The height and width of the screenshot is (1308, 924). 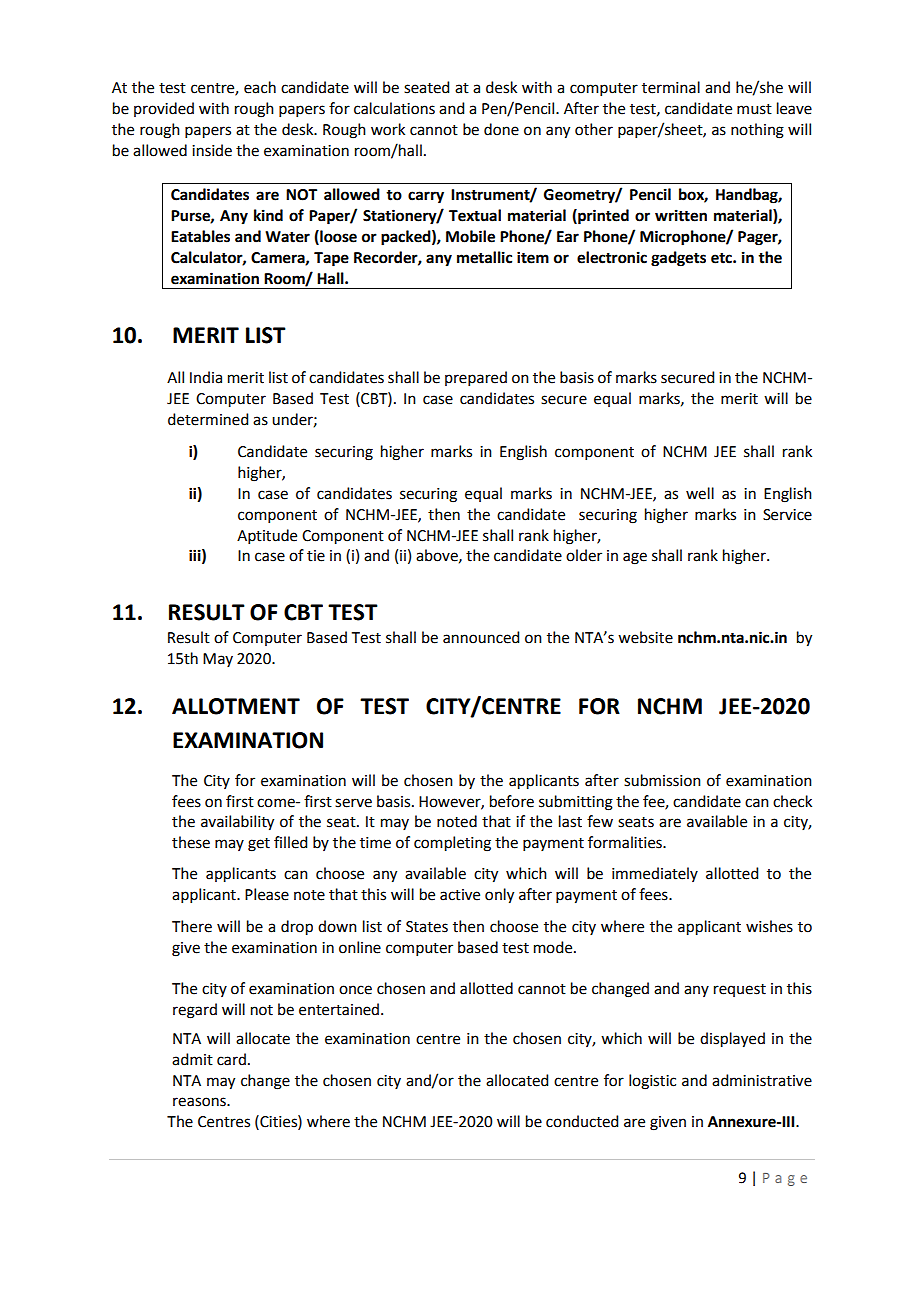 What do you see at coordinates (267, 536) in the screenshot?
I see `Aptitude` at bounding box center [267, 536].
